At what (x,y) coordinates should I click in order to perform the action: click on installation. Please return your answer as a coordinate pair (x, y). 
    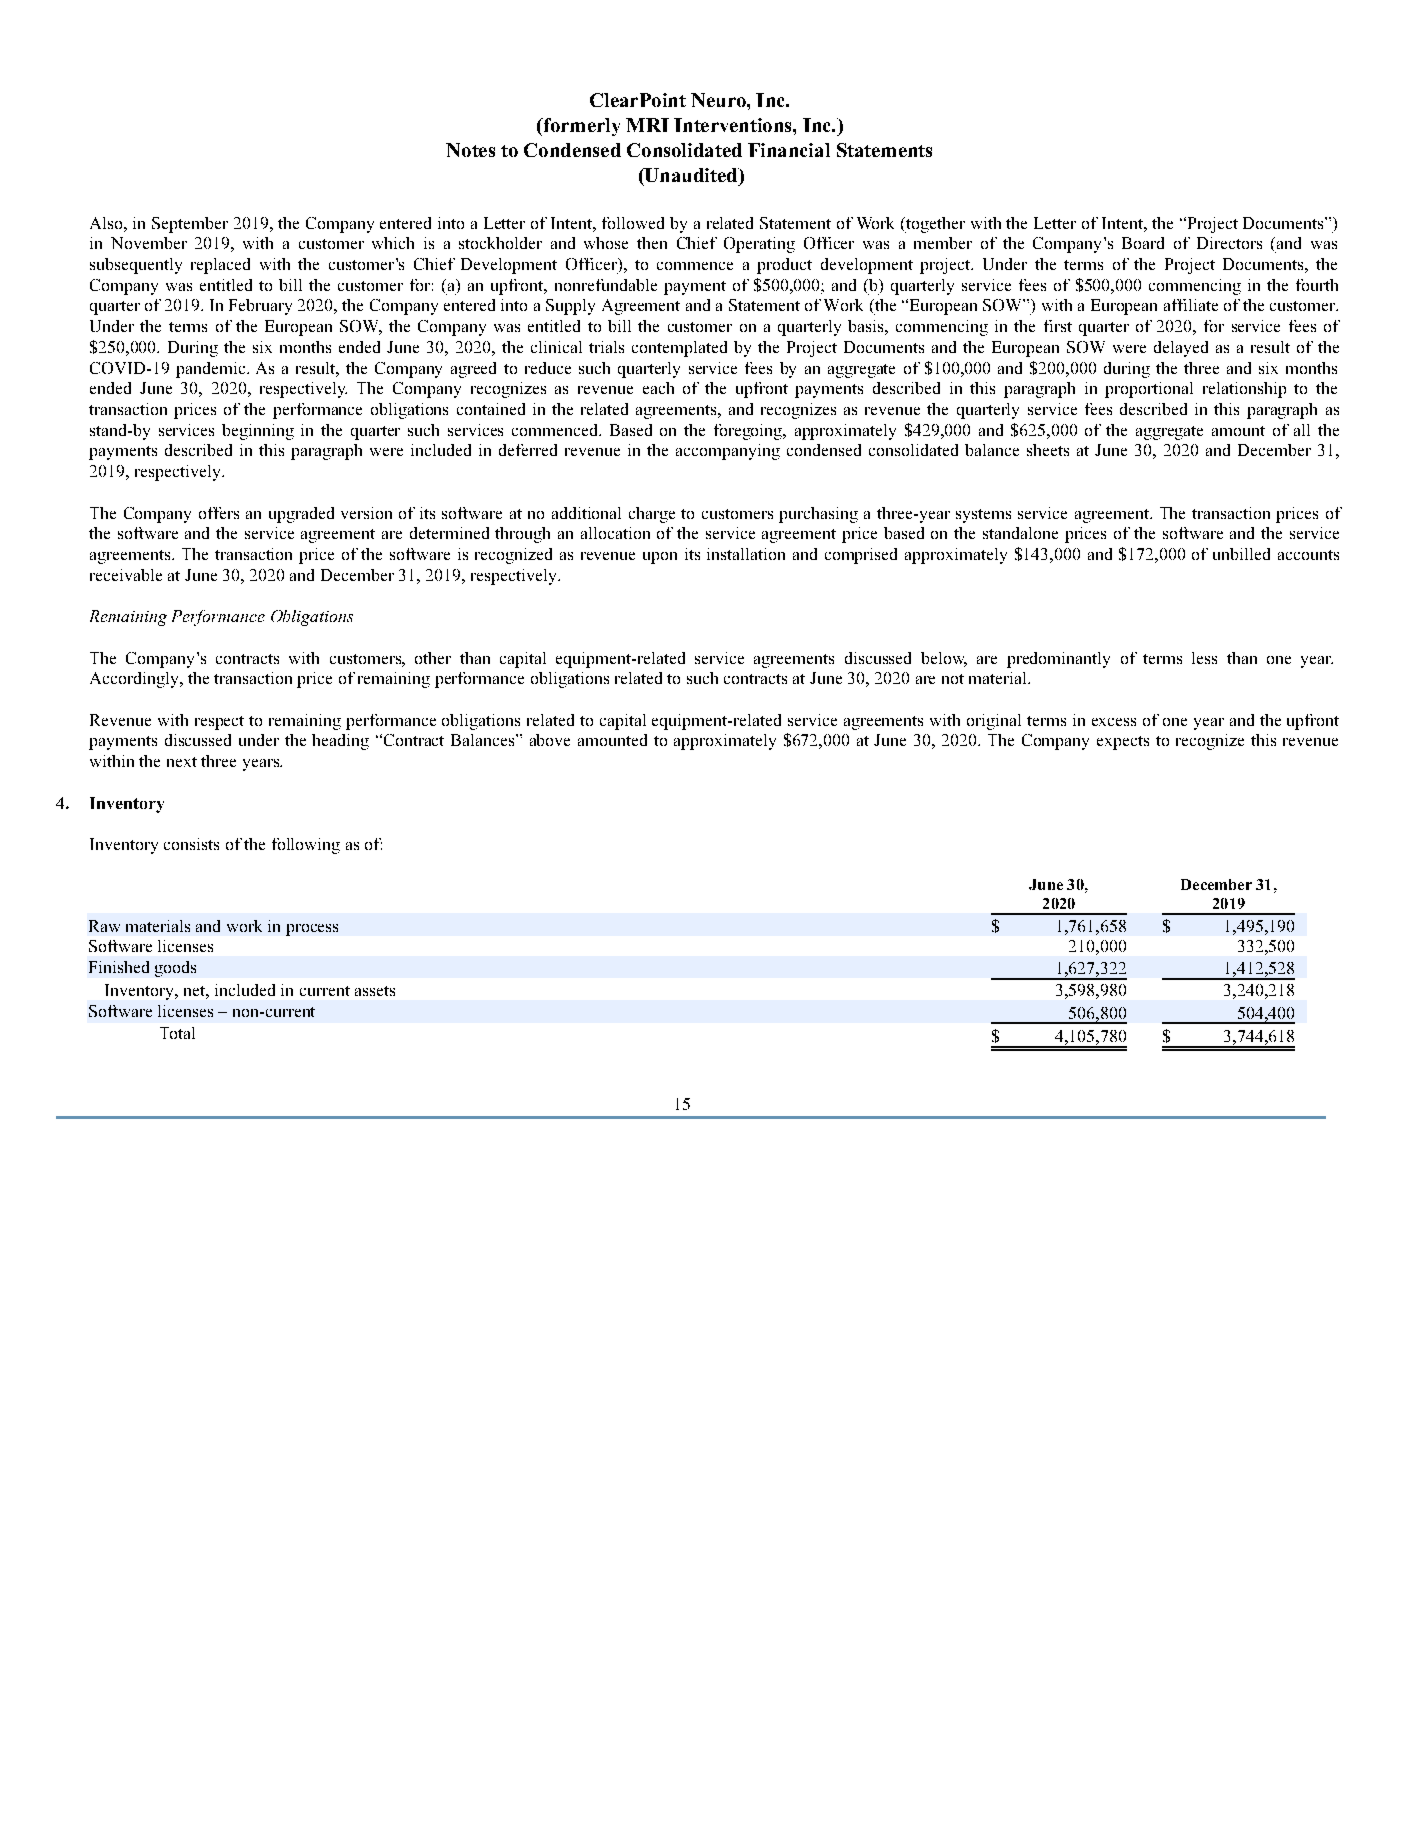
    Looking at the image, I should click on (746, 554).
